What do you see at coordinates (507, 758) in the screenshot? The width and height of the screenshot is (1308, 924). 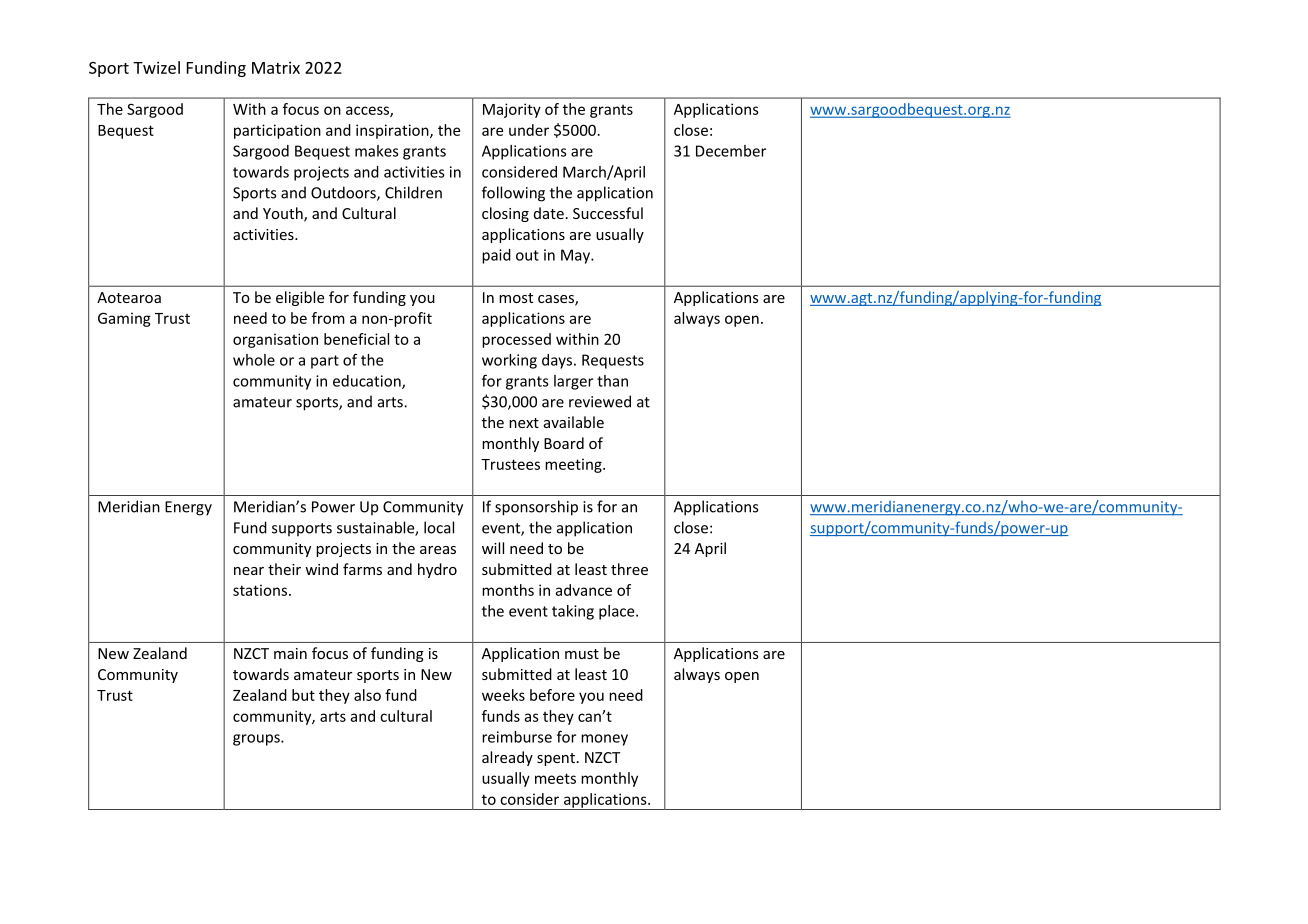 I see `already` at bounding box center [507, 758].
